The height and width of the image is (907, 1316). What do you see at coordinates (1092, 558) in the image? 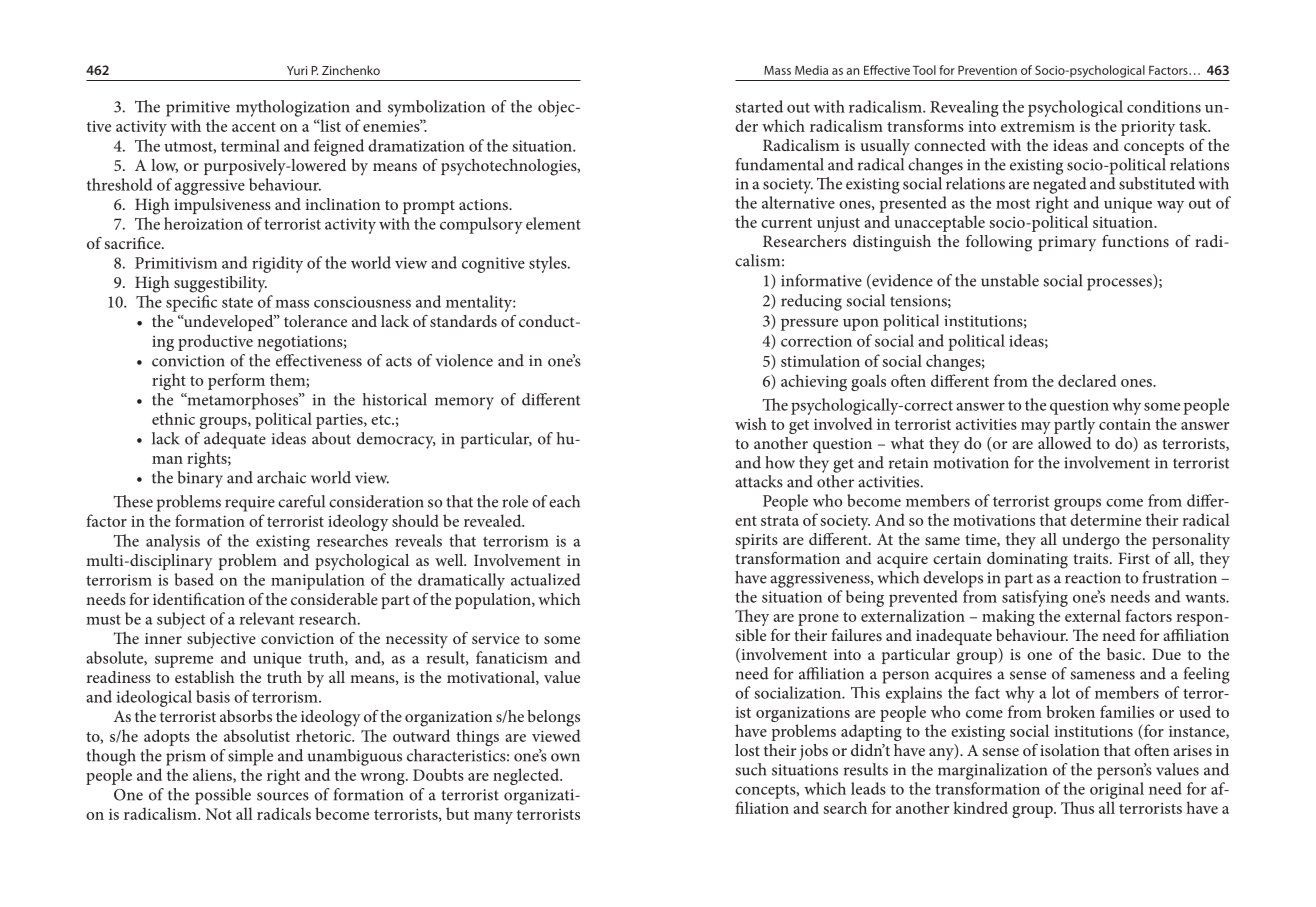
I see `traits` at bounding box center [1092, 558].
